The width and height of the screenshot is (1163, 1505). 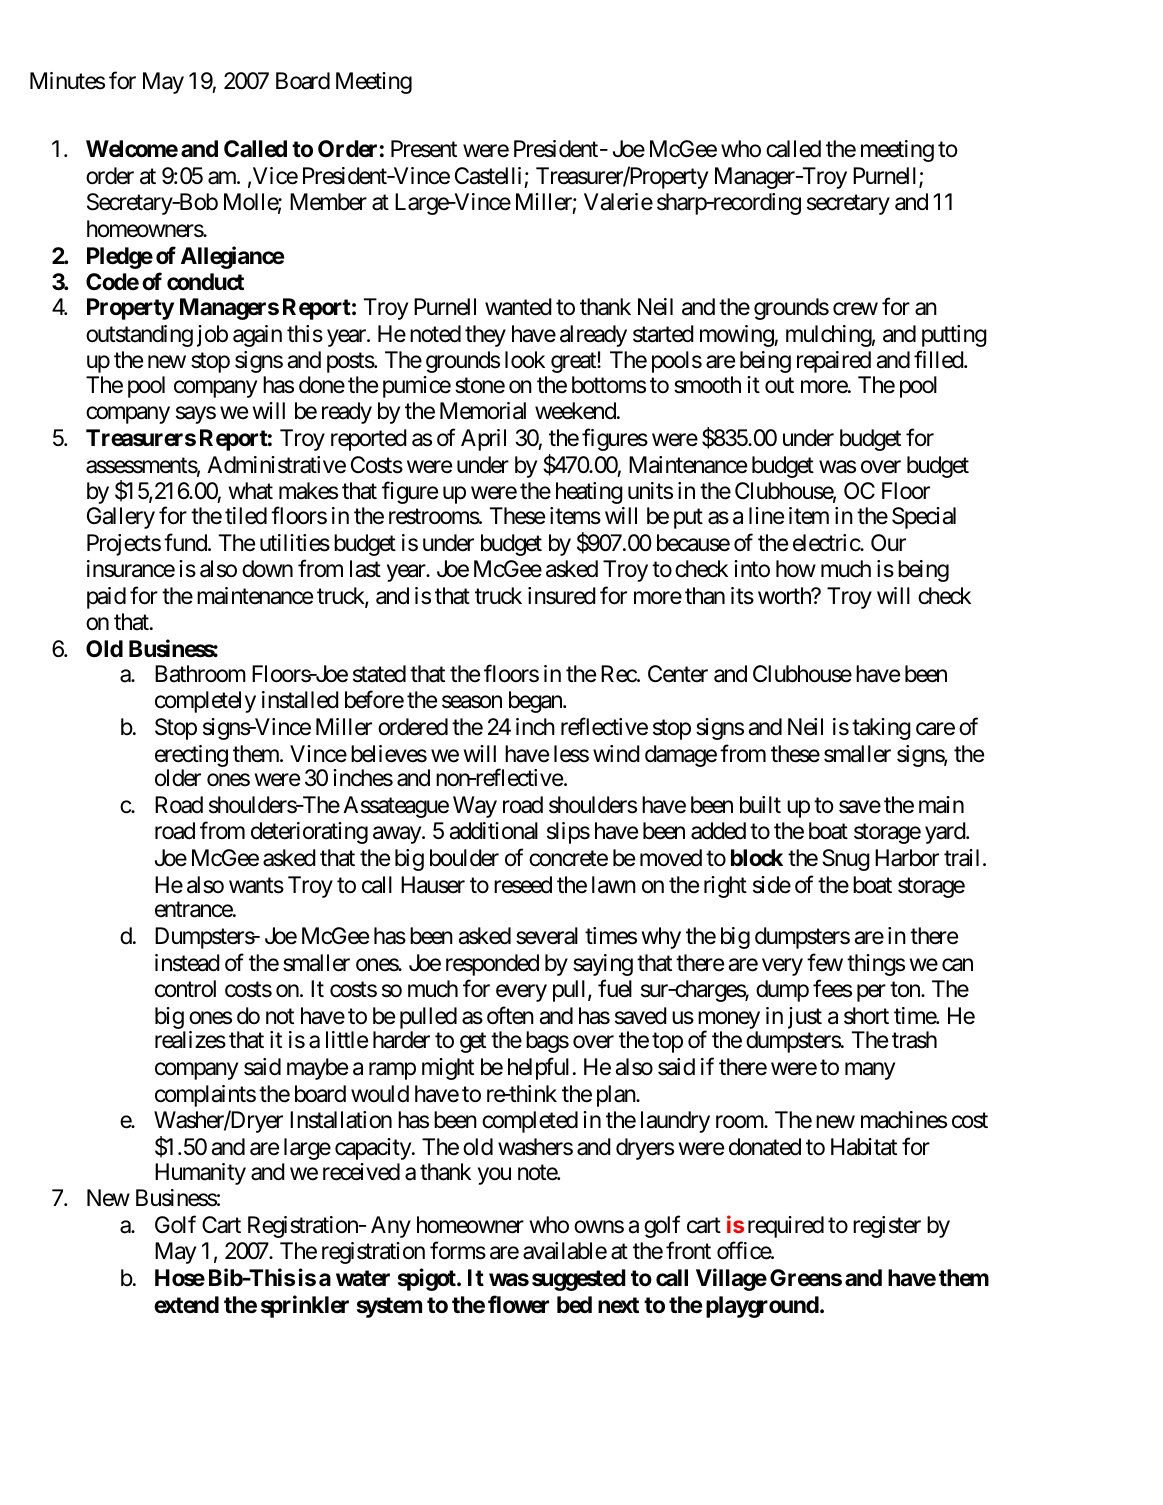 I want to click on fund, so click(x=186, y=542).
